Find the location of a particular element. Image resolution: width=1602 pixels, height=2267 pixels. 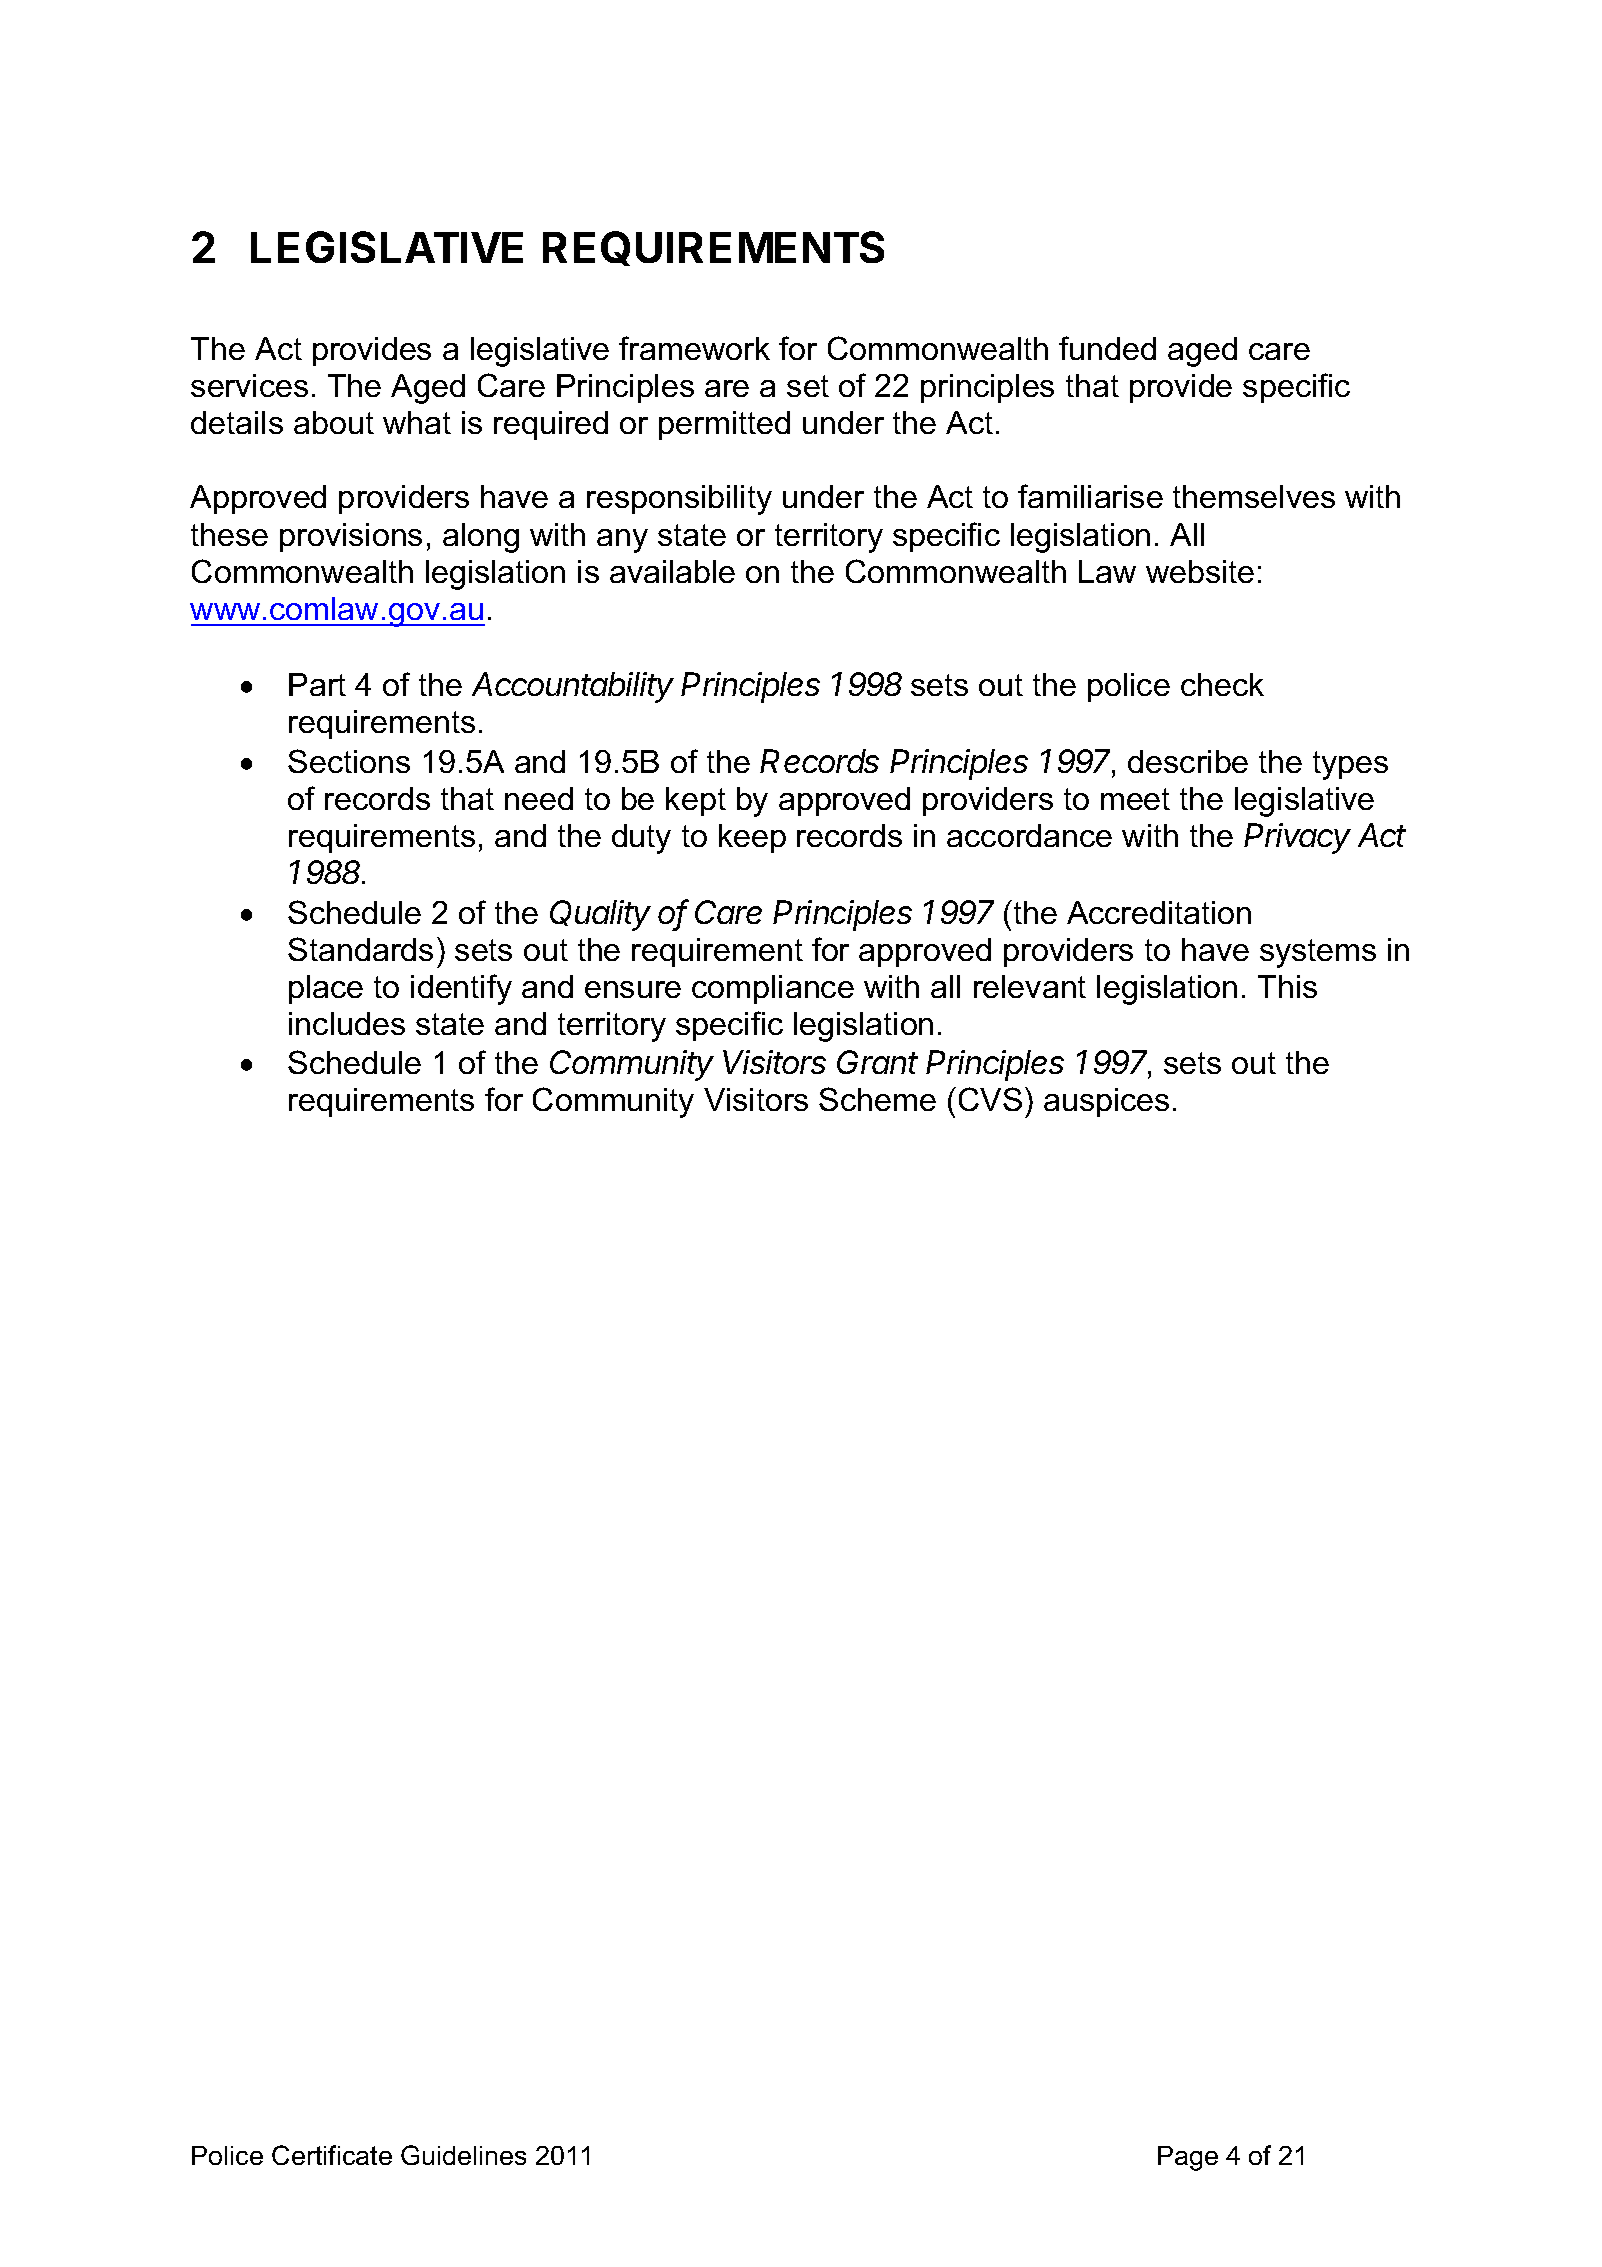

auspices is located at coordinates (1106, 1102).
